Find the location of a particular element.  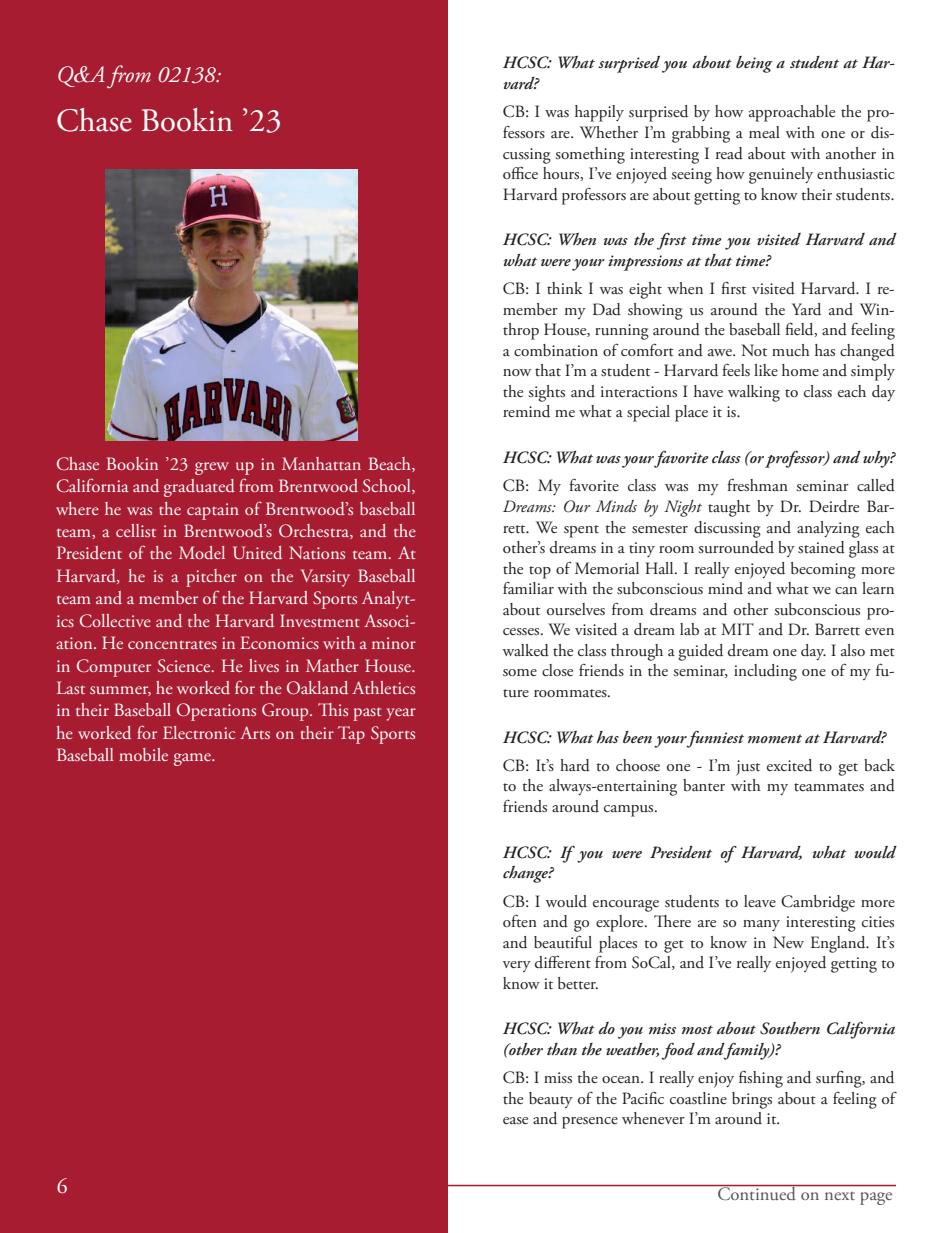

game is located at coordinates (193, 759).
